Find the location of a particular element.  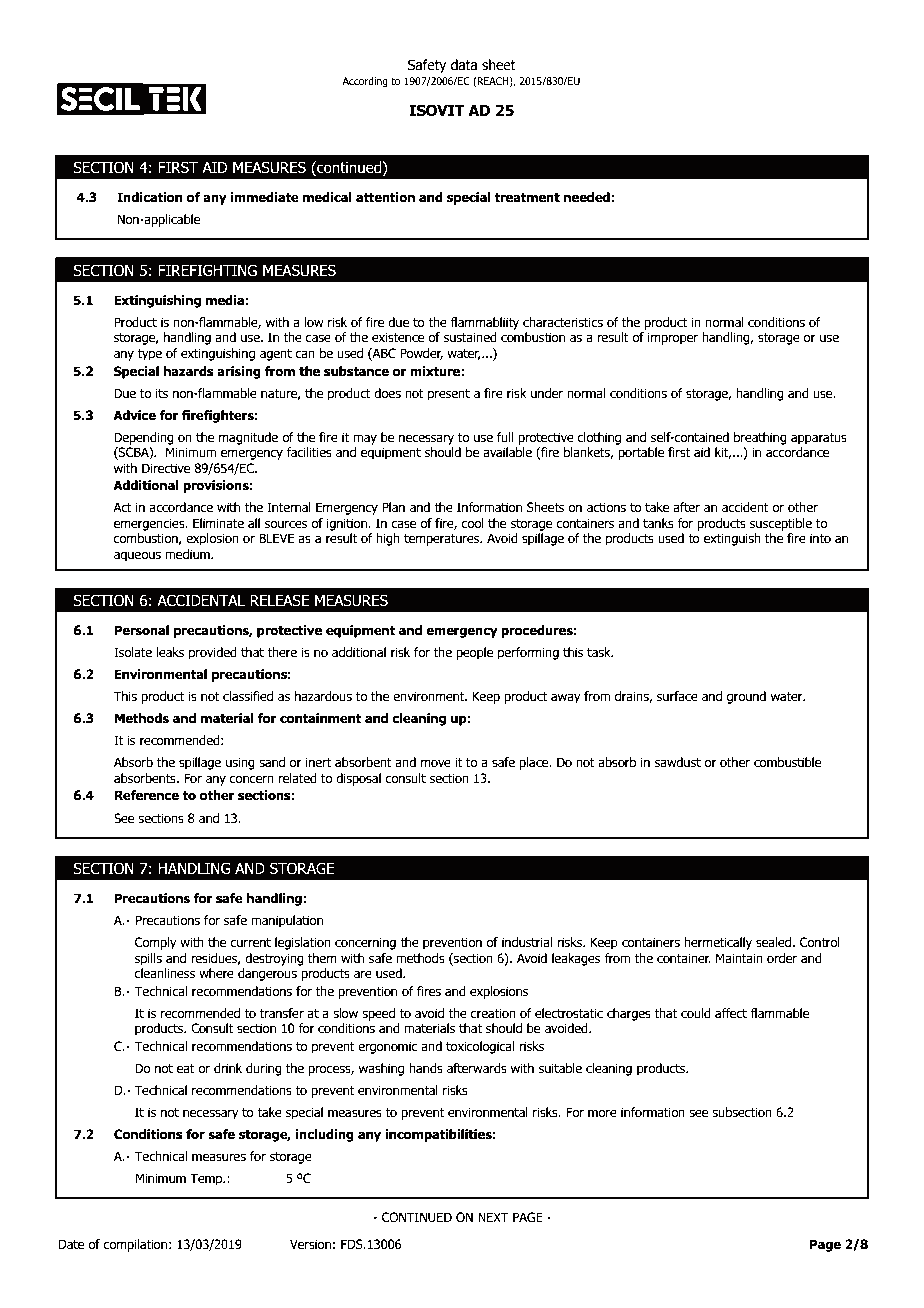

Date is located at coordinates (71, 1244).
